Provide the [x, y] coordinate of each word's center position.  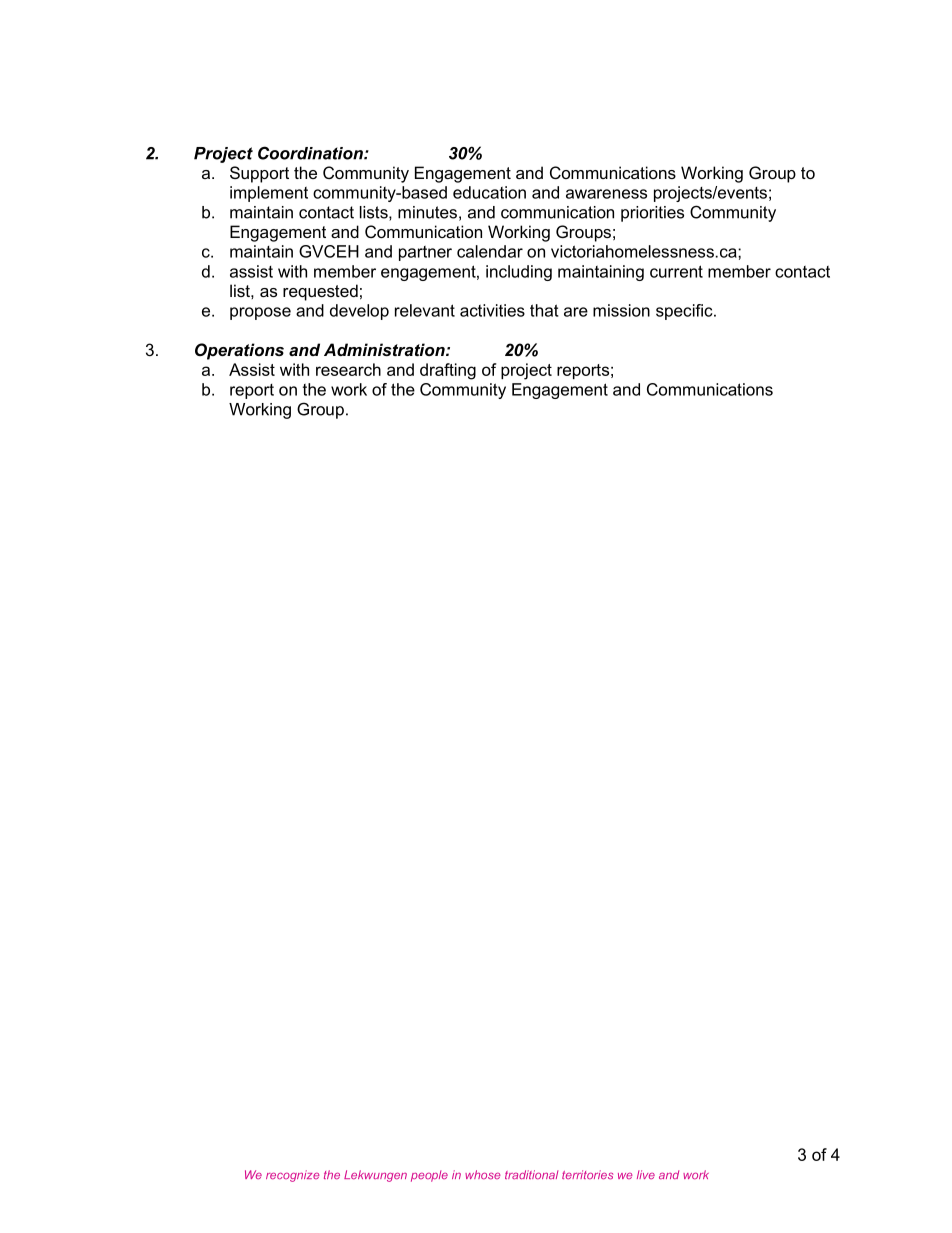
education [489, 192]
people [429, 1176]
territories [587, 1175]
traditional [531, 1174]
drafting [448, 371]
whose [482, 1174]
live [646, 1174]
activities [492, 310]
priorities [652, 214]
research [348, 369]
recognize [292, 1176]
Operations [239, 351]
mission [621, 310]
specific [685, 312]
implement [269, 194]
